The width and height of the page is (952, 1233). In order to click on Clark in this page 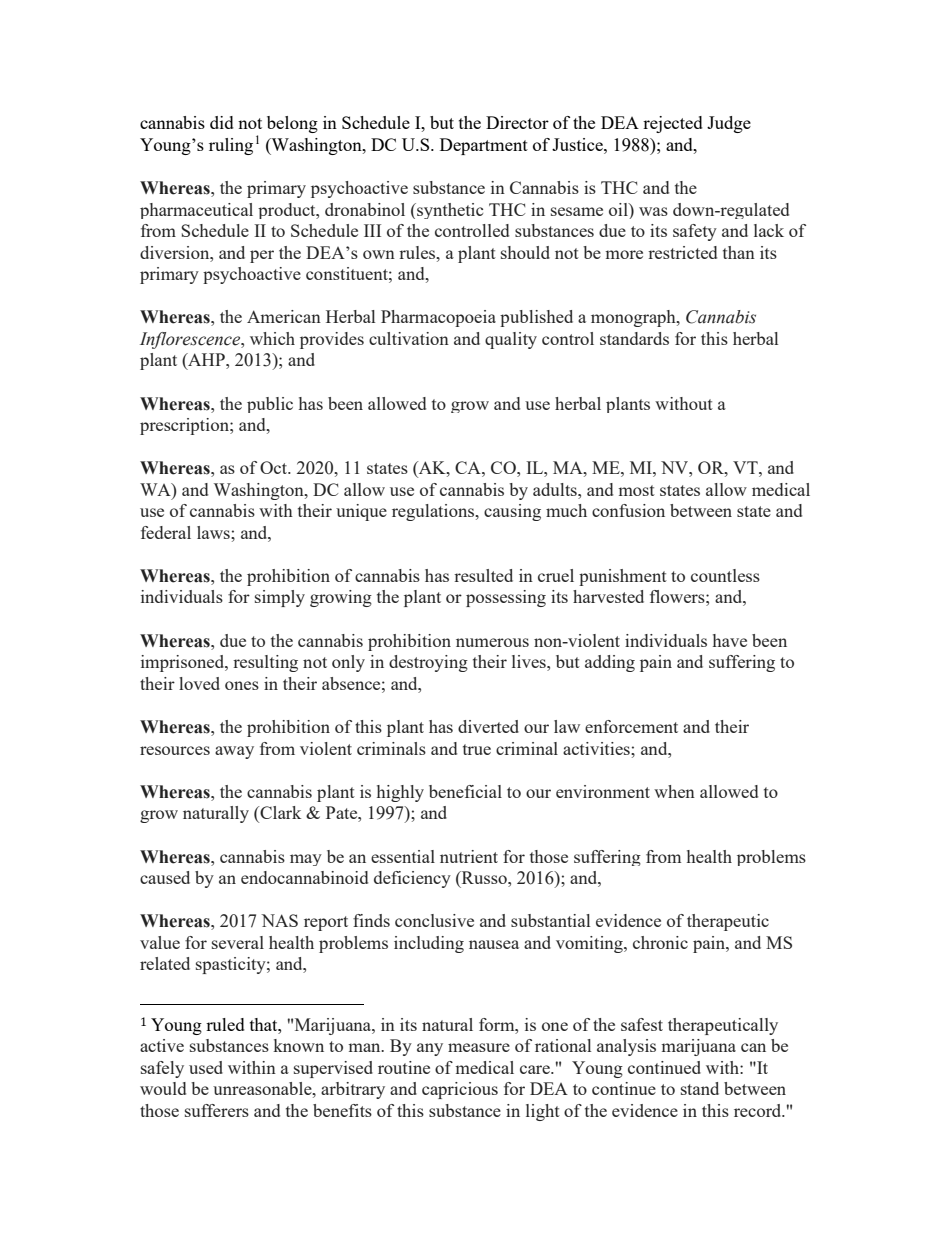, I will do `click(279, 814)`.
